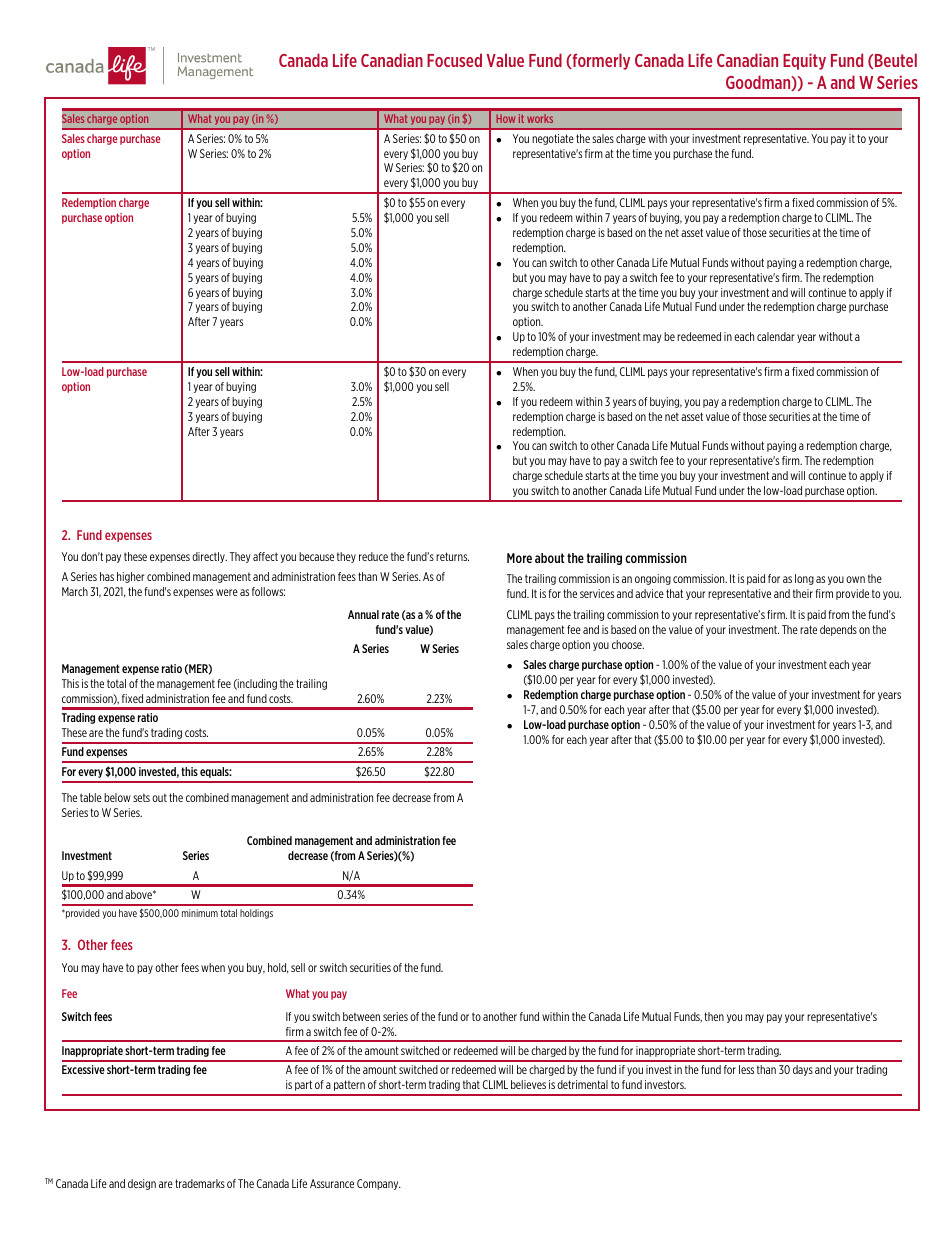 The width and height of the screenshot is (952, 1233). Describe the element at coordinates (519, 558) in the screenshot. I see `More` at that location.
